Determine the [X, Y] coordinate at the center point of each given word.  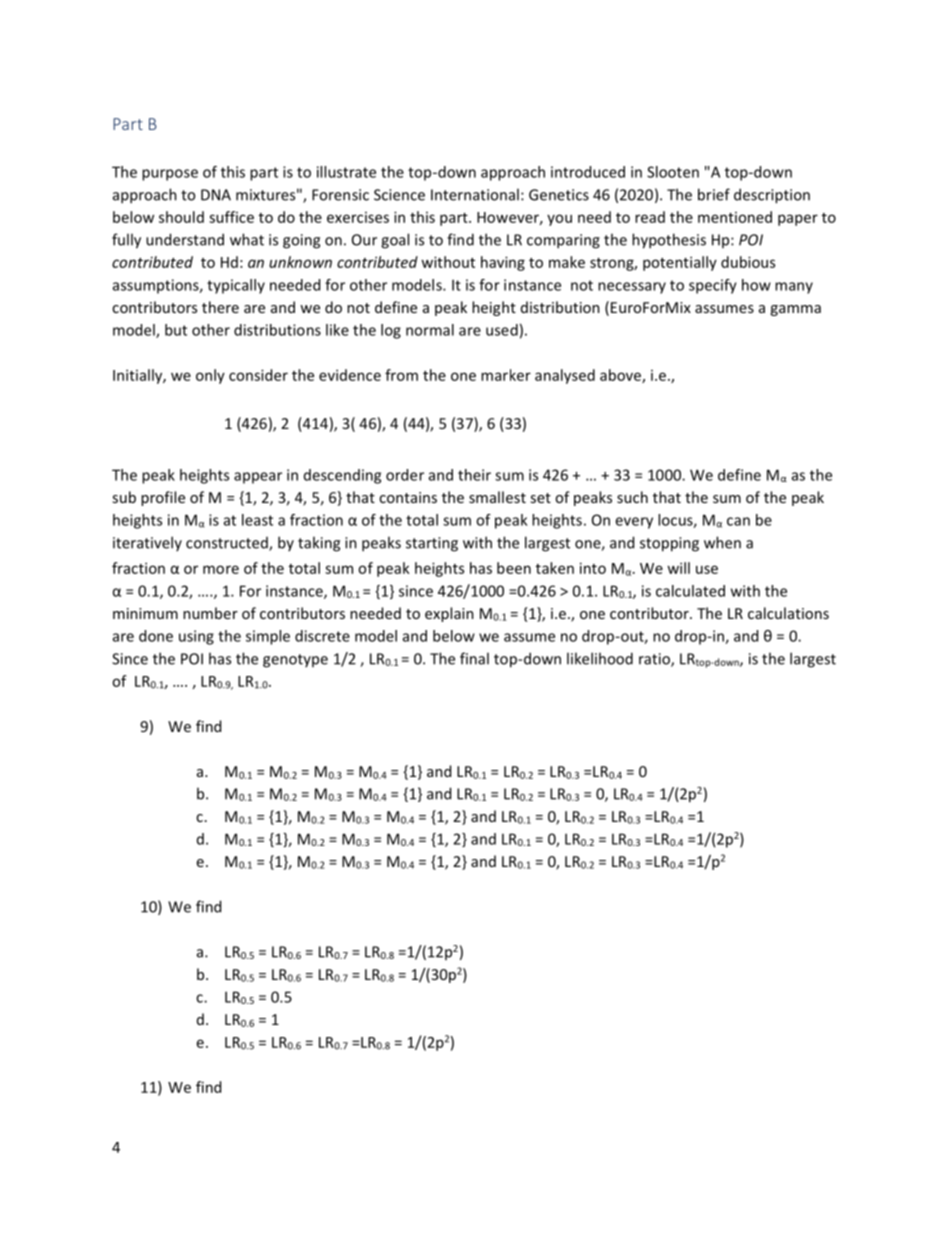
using [196, 637]
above [621, 376]
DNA [216, 195]
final [474, 658]
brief [714, 194]
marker [506, 375]
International [475, 194]
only [210, 376]
